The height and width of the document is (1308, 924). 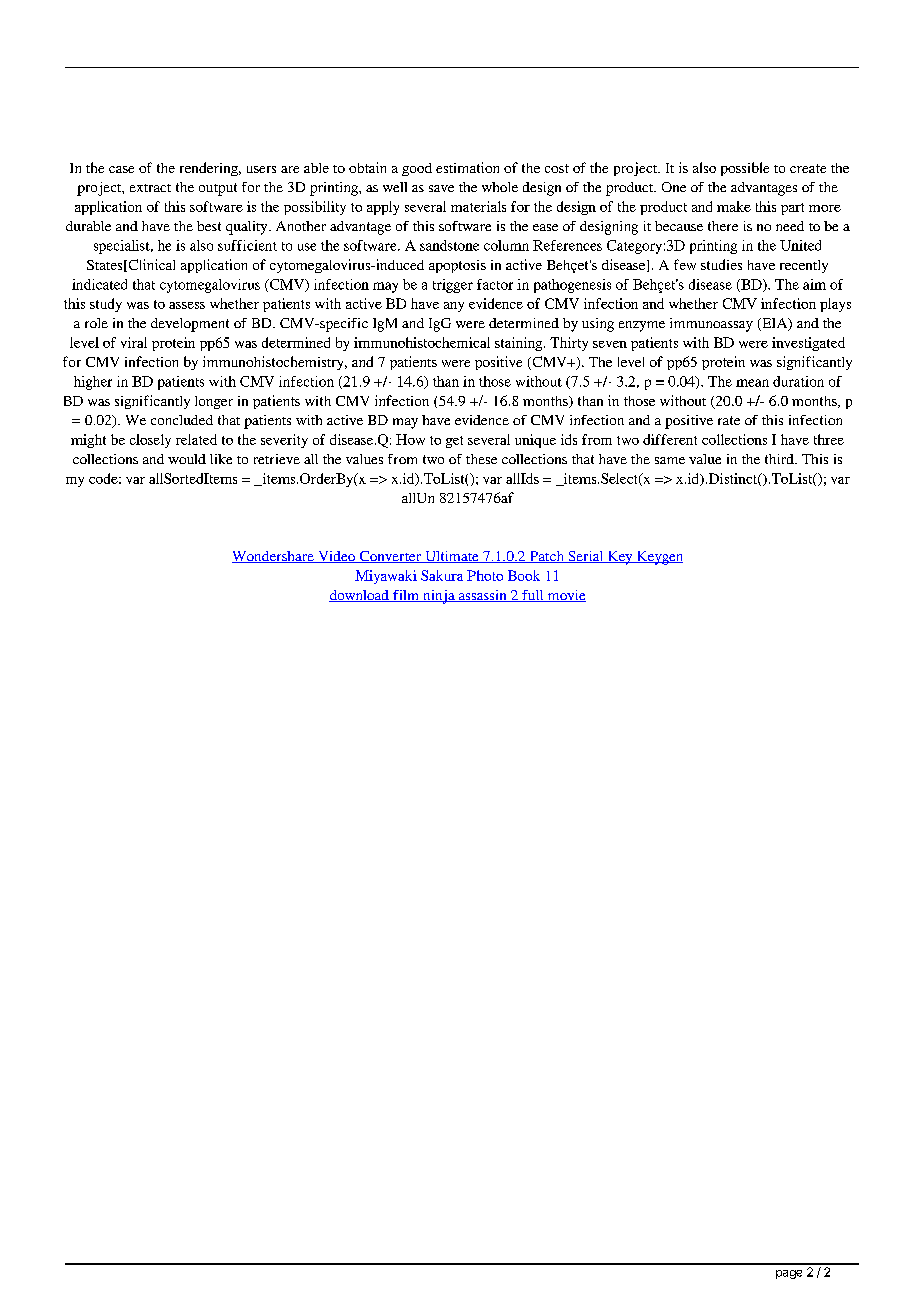 I want to click on materials, so click(x=478, y=206).
